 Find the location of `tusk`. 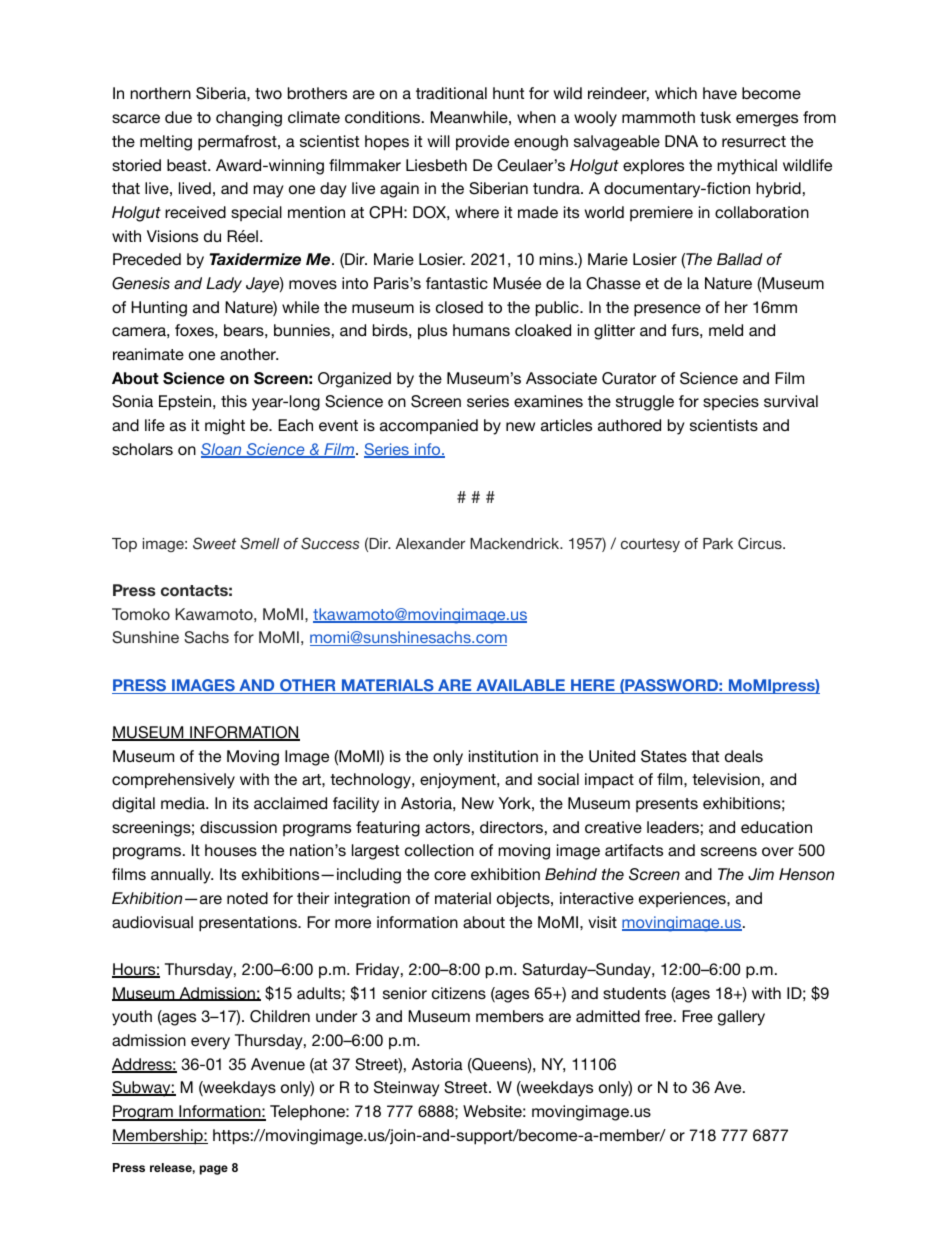

tusk is located at coordinates (715, 117).
